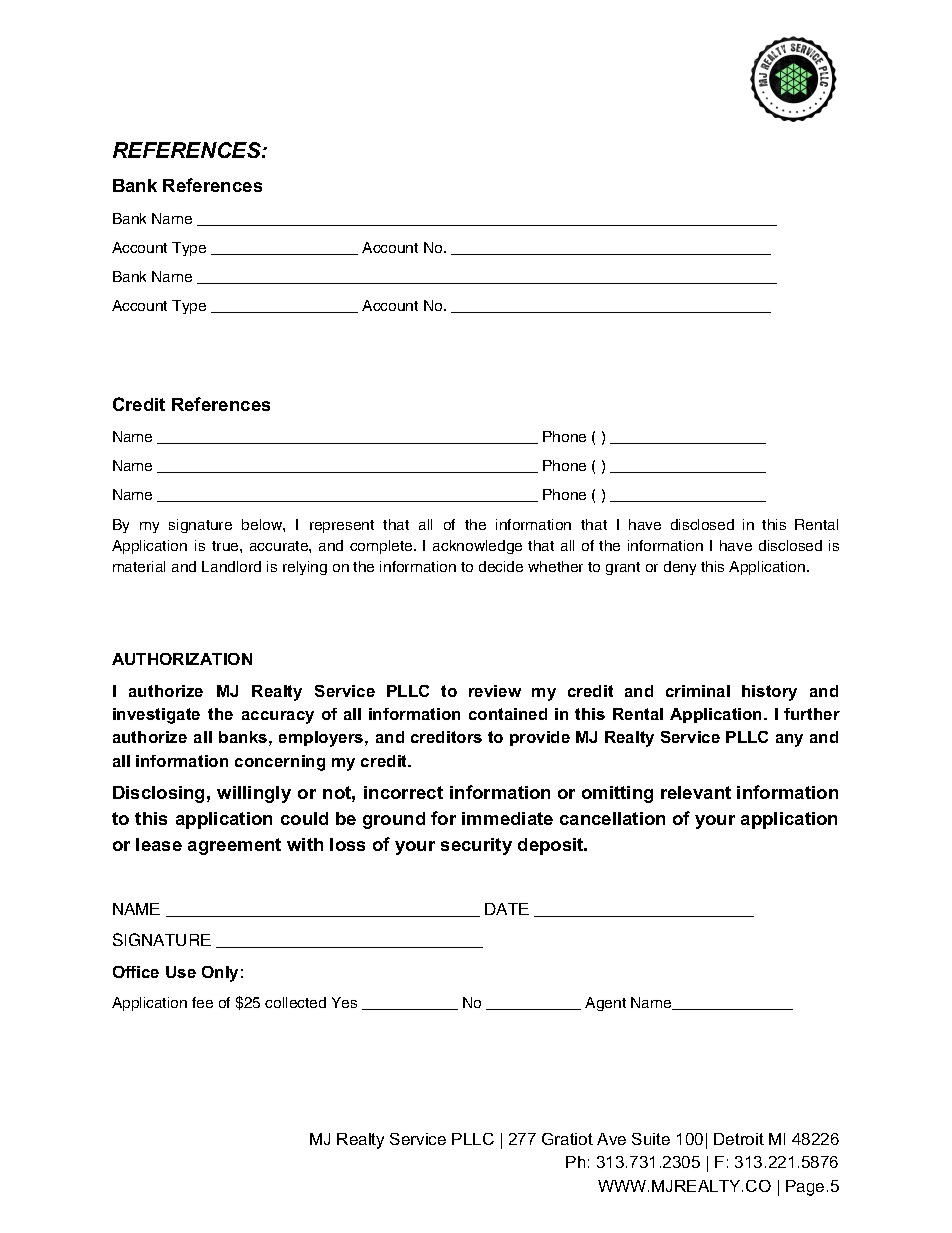  What do you see at coordinates (680, 568) in the document?
I see `deny` at bounding box center [680, 568].
